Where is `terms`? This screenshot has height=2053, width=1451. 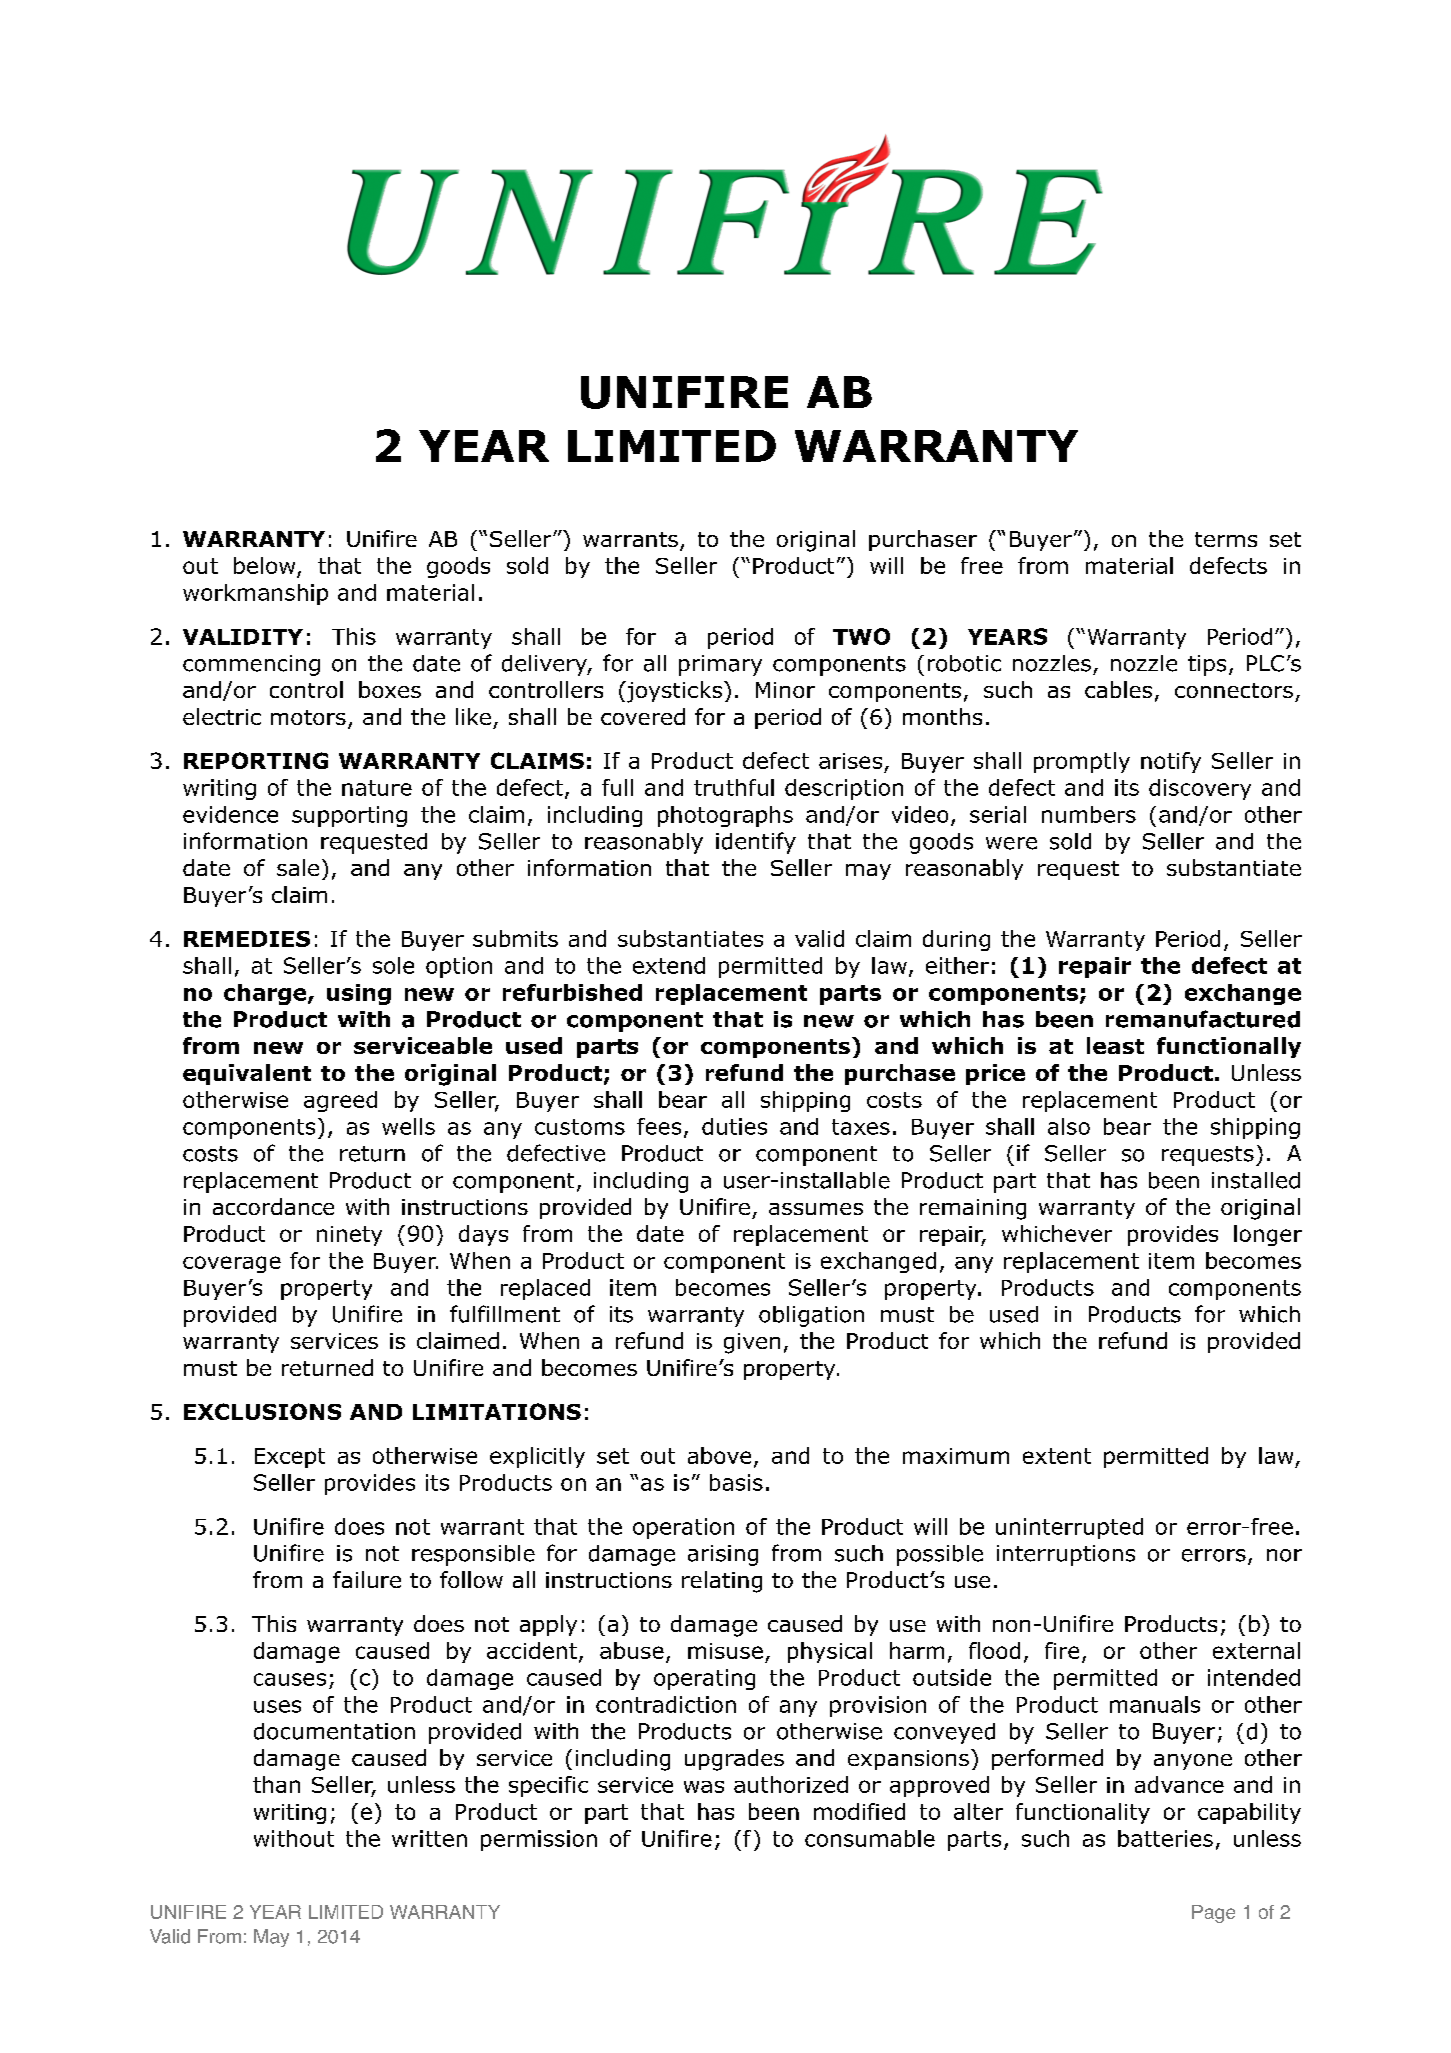
terms is located at coordinates (1226, 539).
